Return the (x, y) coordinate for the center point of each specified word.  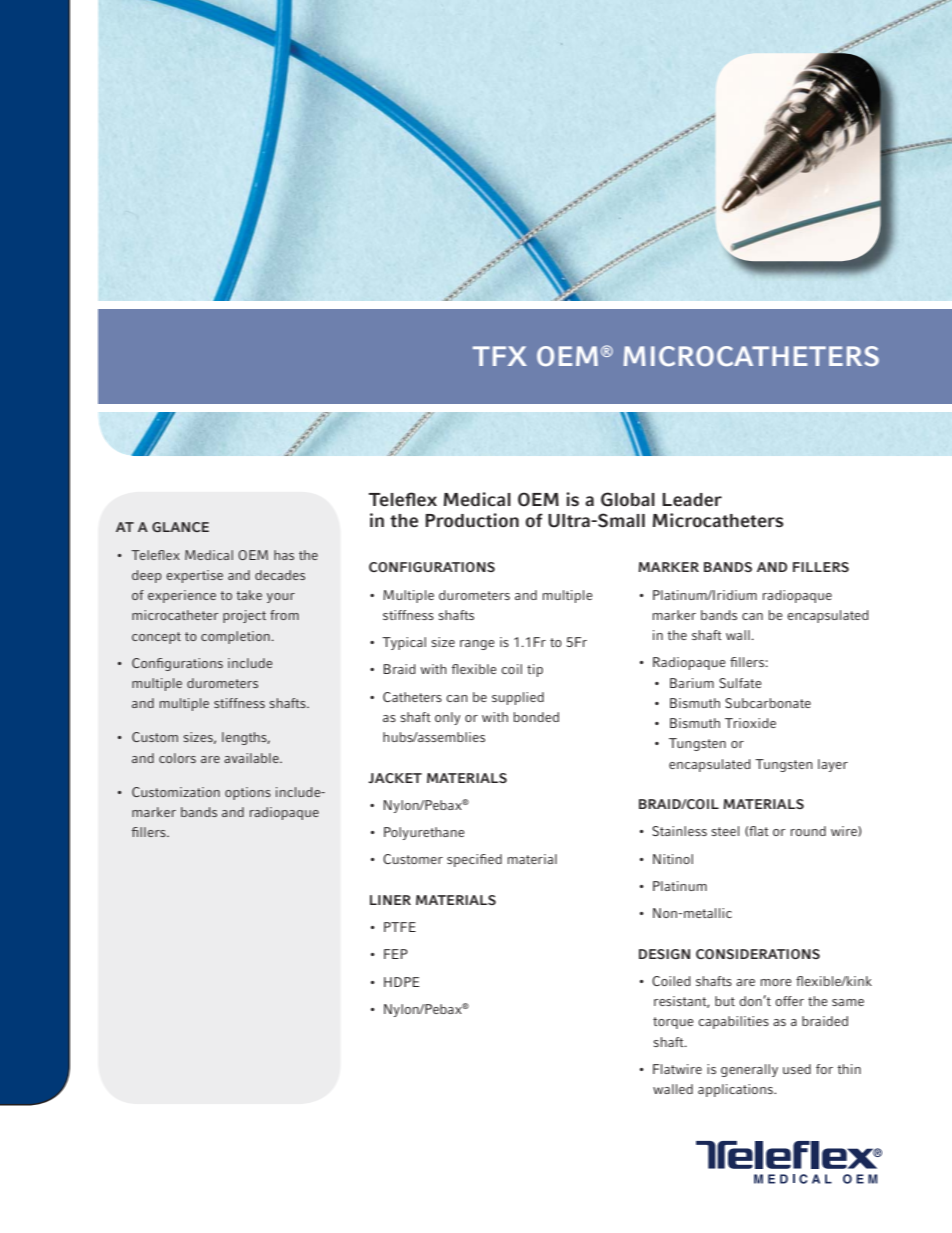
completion (235, 637)
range (477, 645)
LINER (390, 900)
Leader (692, 499)
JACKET (395, 778)
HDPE (401, 982)
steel (725, 831)
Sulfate (740, 683)
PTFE (400, 927)
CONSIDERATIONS (758, 954)
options (248, 793)
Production (472, 520)
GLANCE (180, 527)
